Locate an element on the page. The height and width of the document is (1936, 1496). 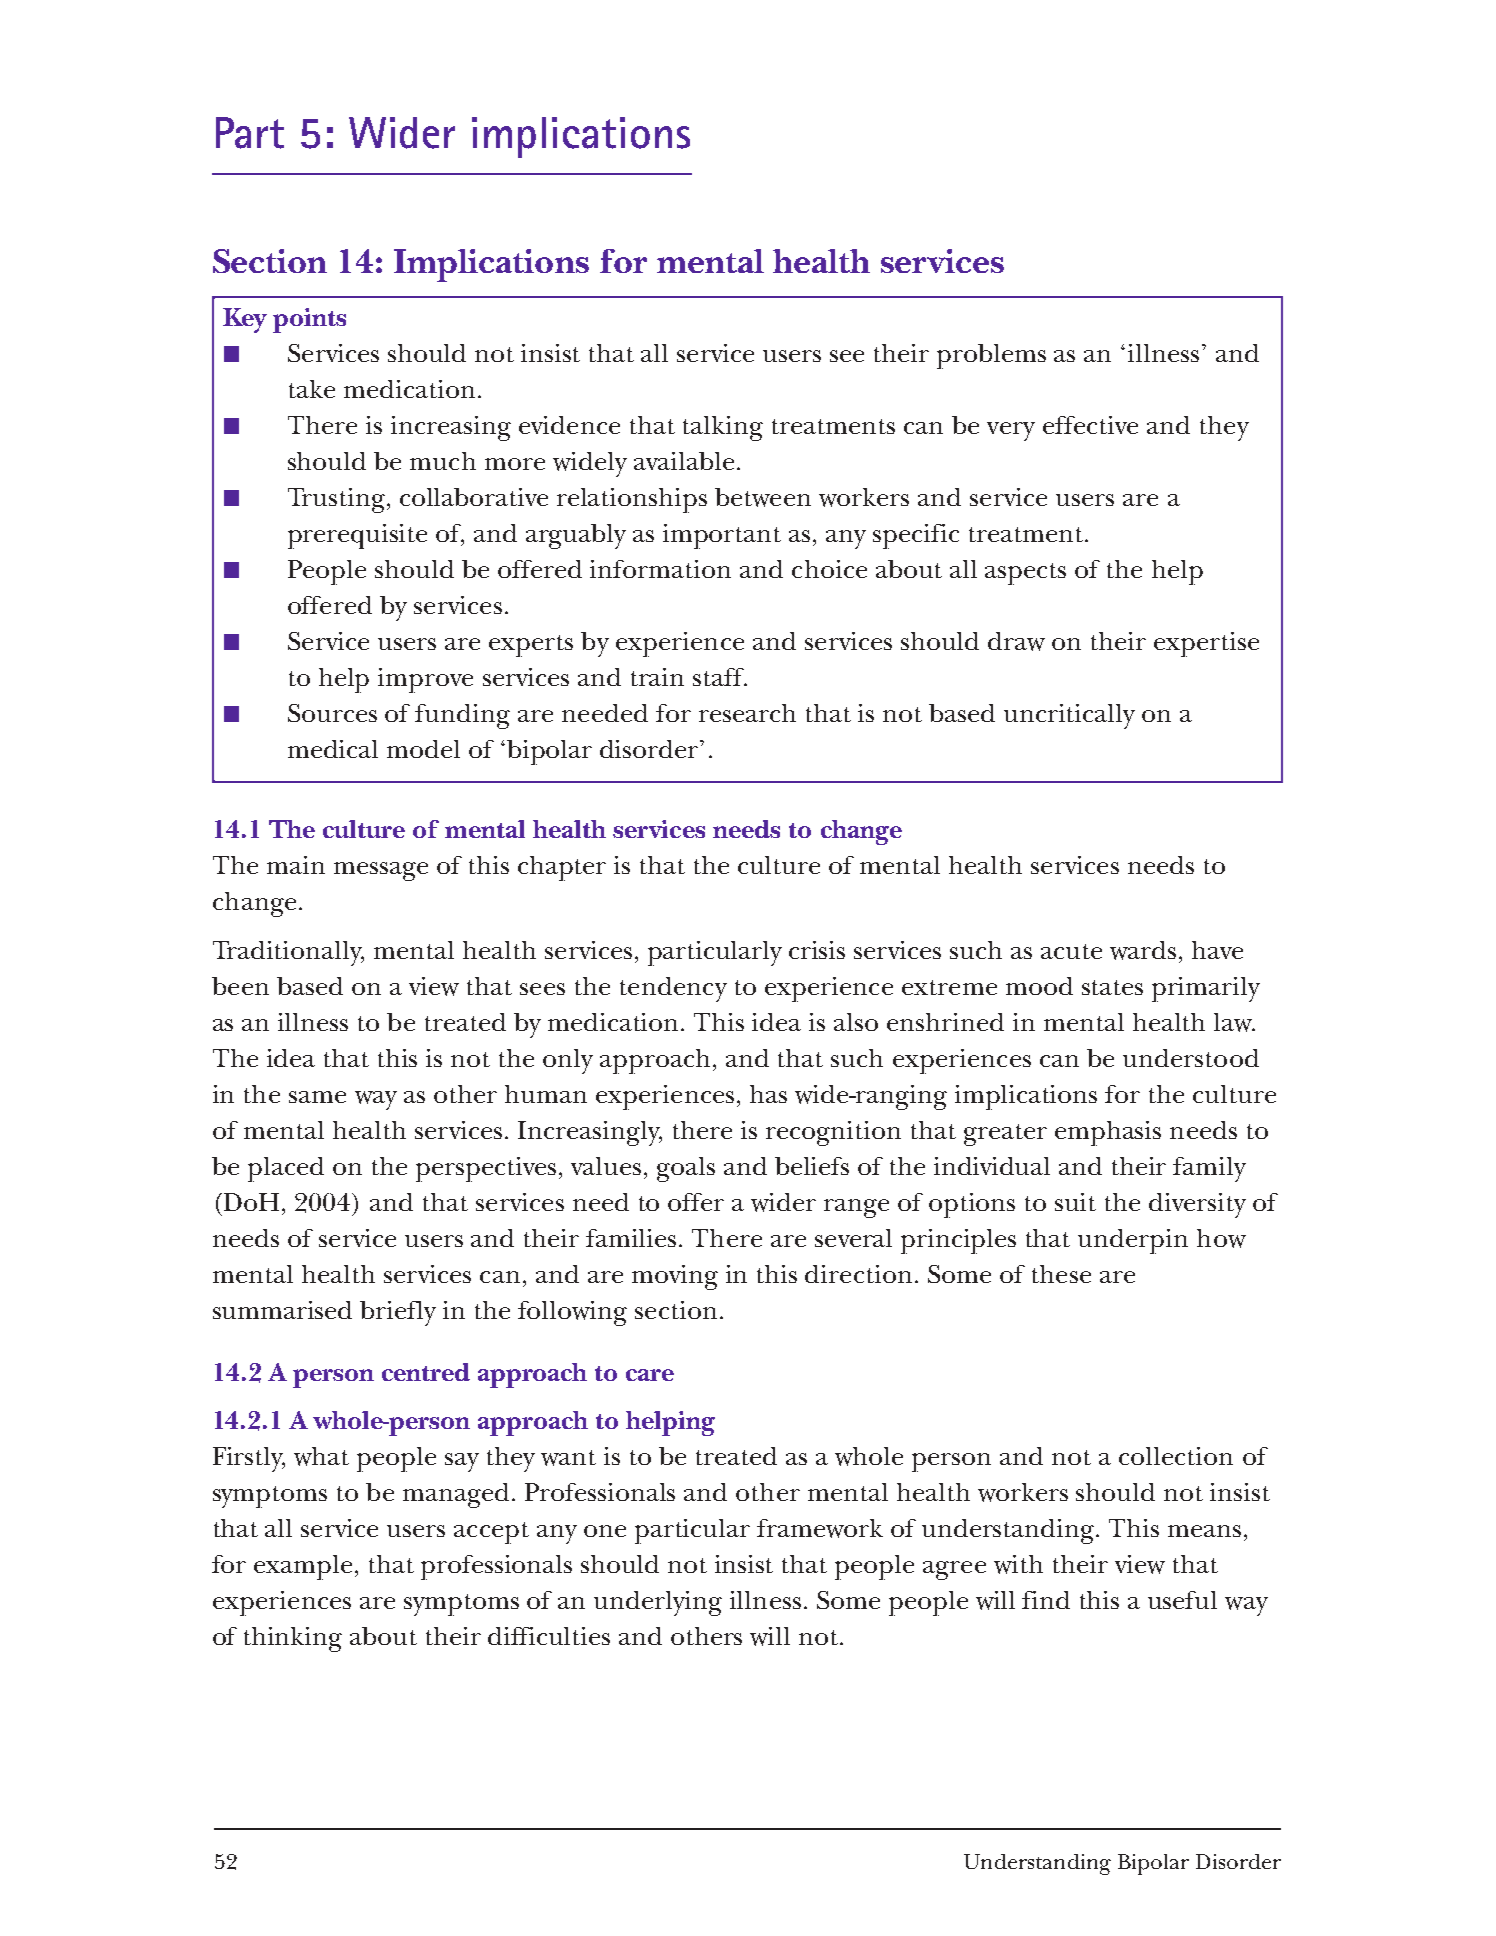
suit is located at coordinates (1075, 1202).
